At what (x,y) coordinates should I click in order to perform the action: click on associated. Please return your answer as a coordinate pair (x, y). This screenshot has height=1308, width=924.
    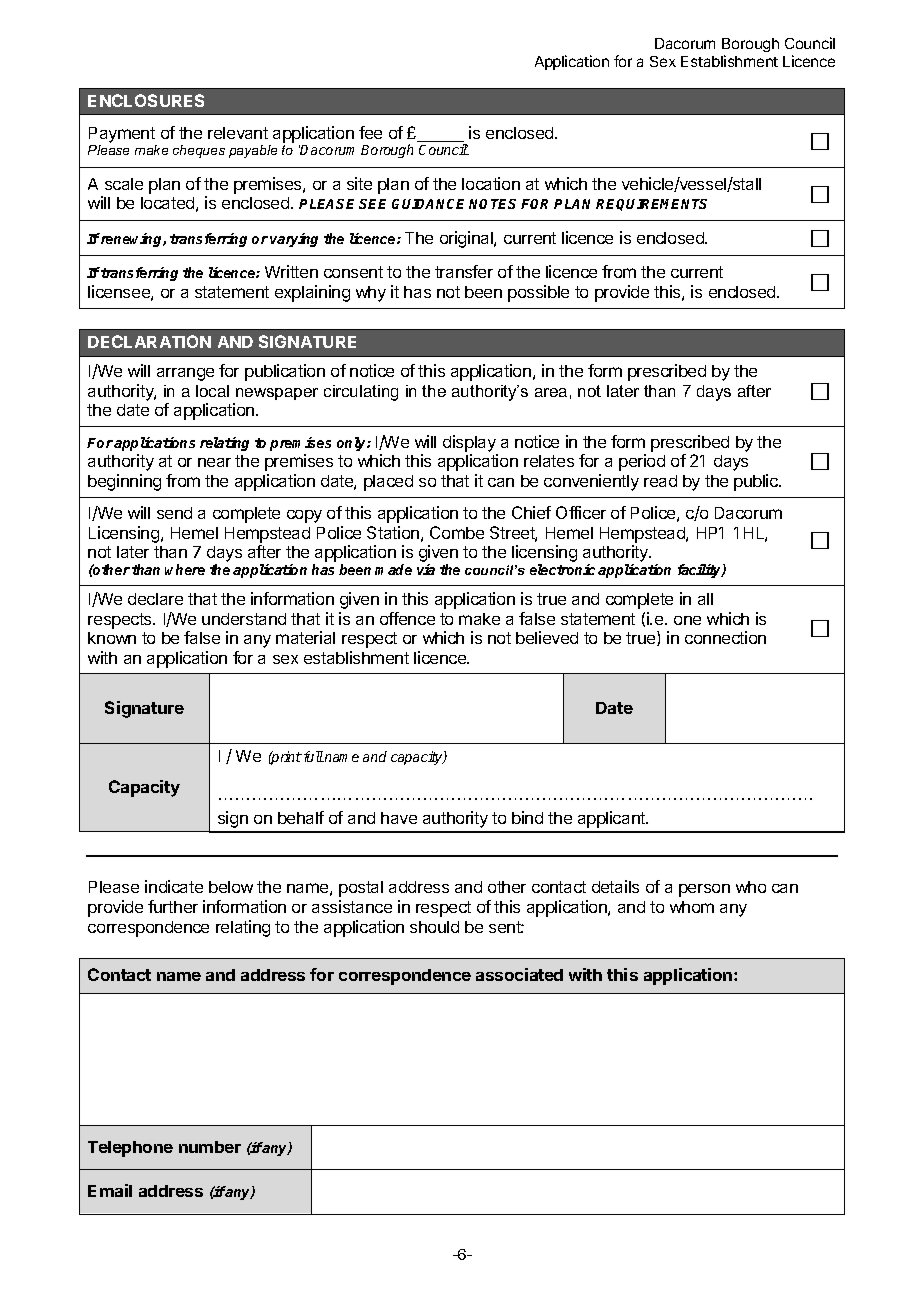
    Looking at the image, I should click on (519, 974).
